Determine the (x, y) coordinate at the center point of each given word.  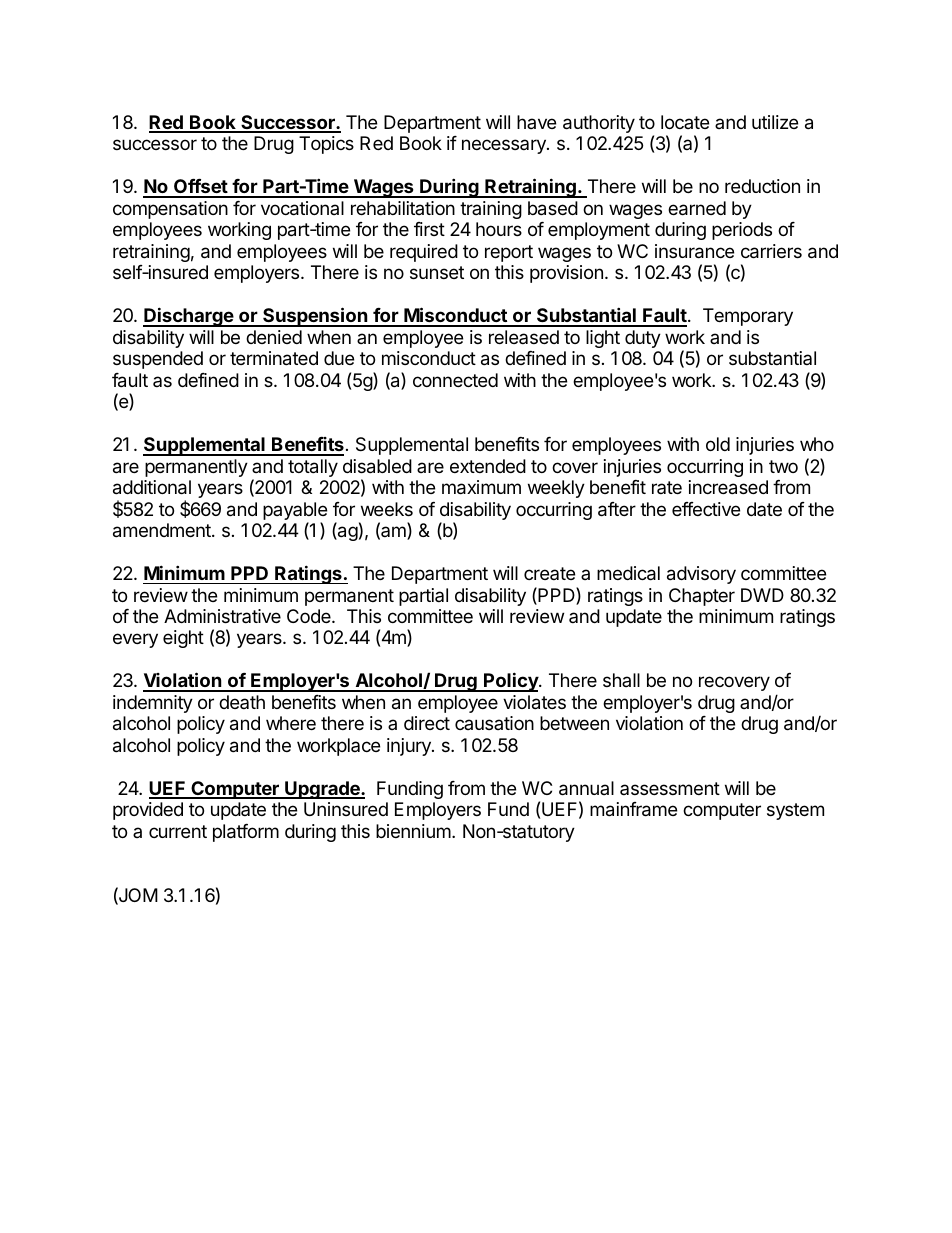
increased (728, 487)
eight (183, 639)
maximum (481, 487)
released (524, 337)
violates (534, 702)
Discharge (189, 317)
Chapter (702, 597)
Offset (200, 188)
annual (586, 788)
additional (152, 487)
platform (246, 833)
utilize (775, 122)
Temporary (748, 317)
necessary (505, 146)
